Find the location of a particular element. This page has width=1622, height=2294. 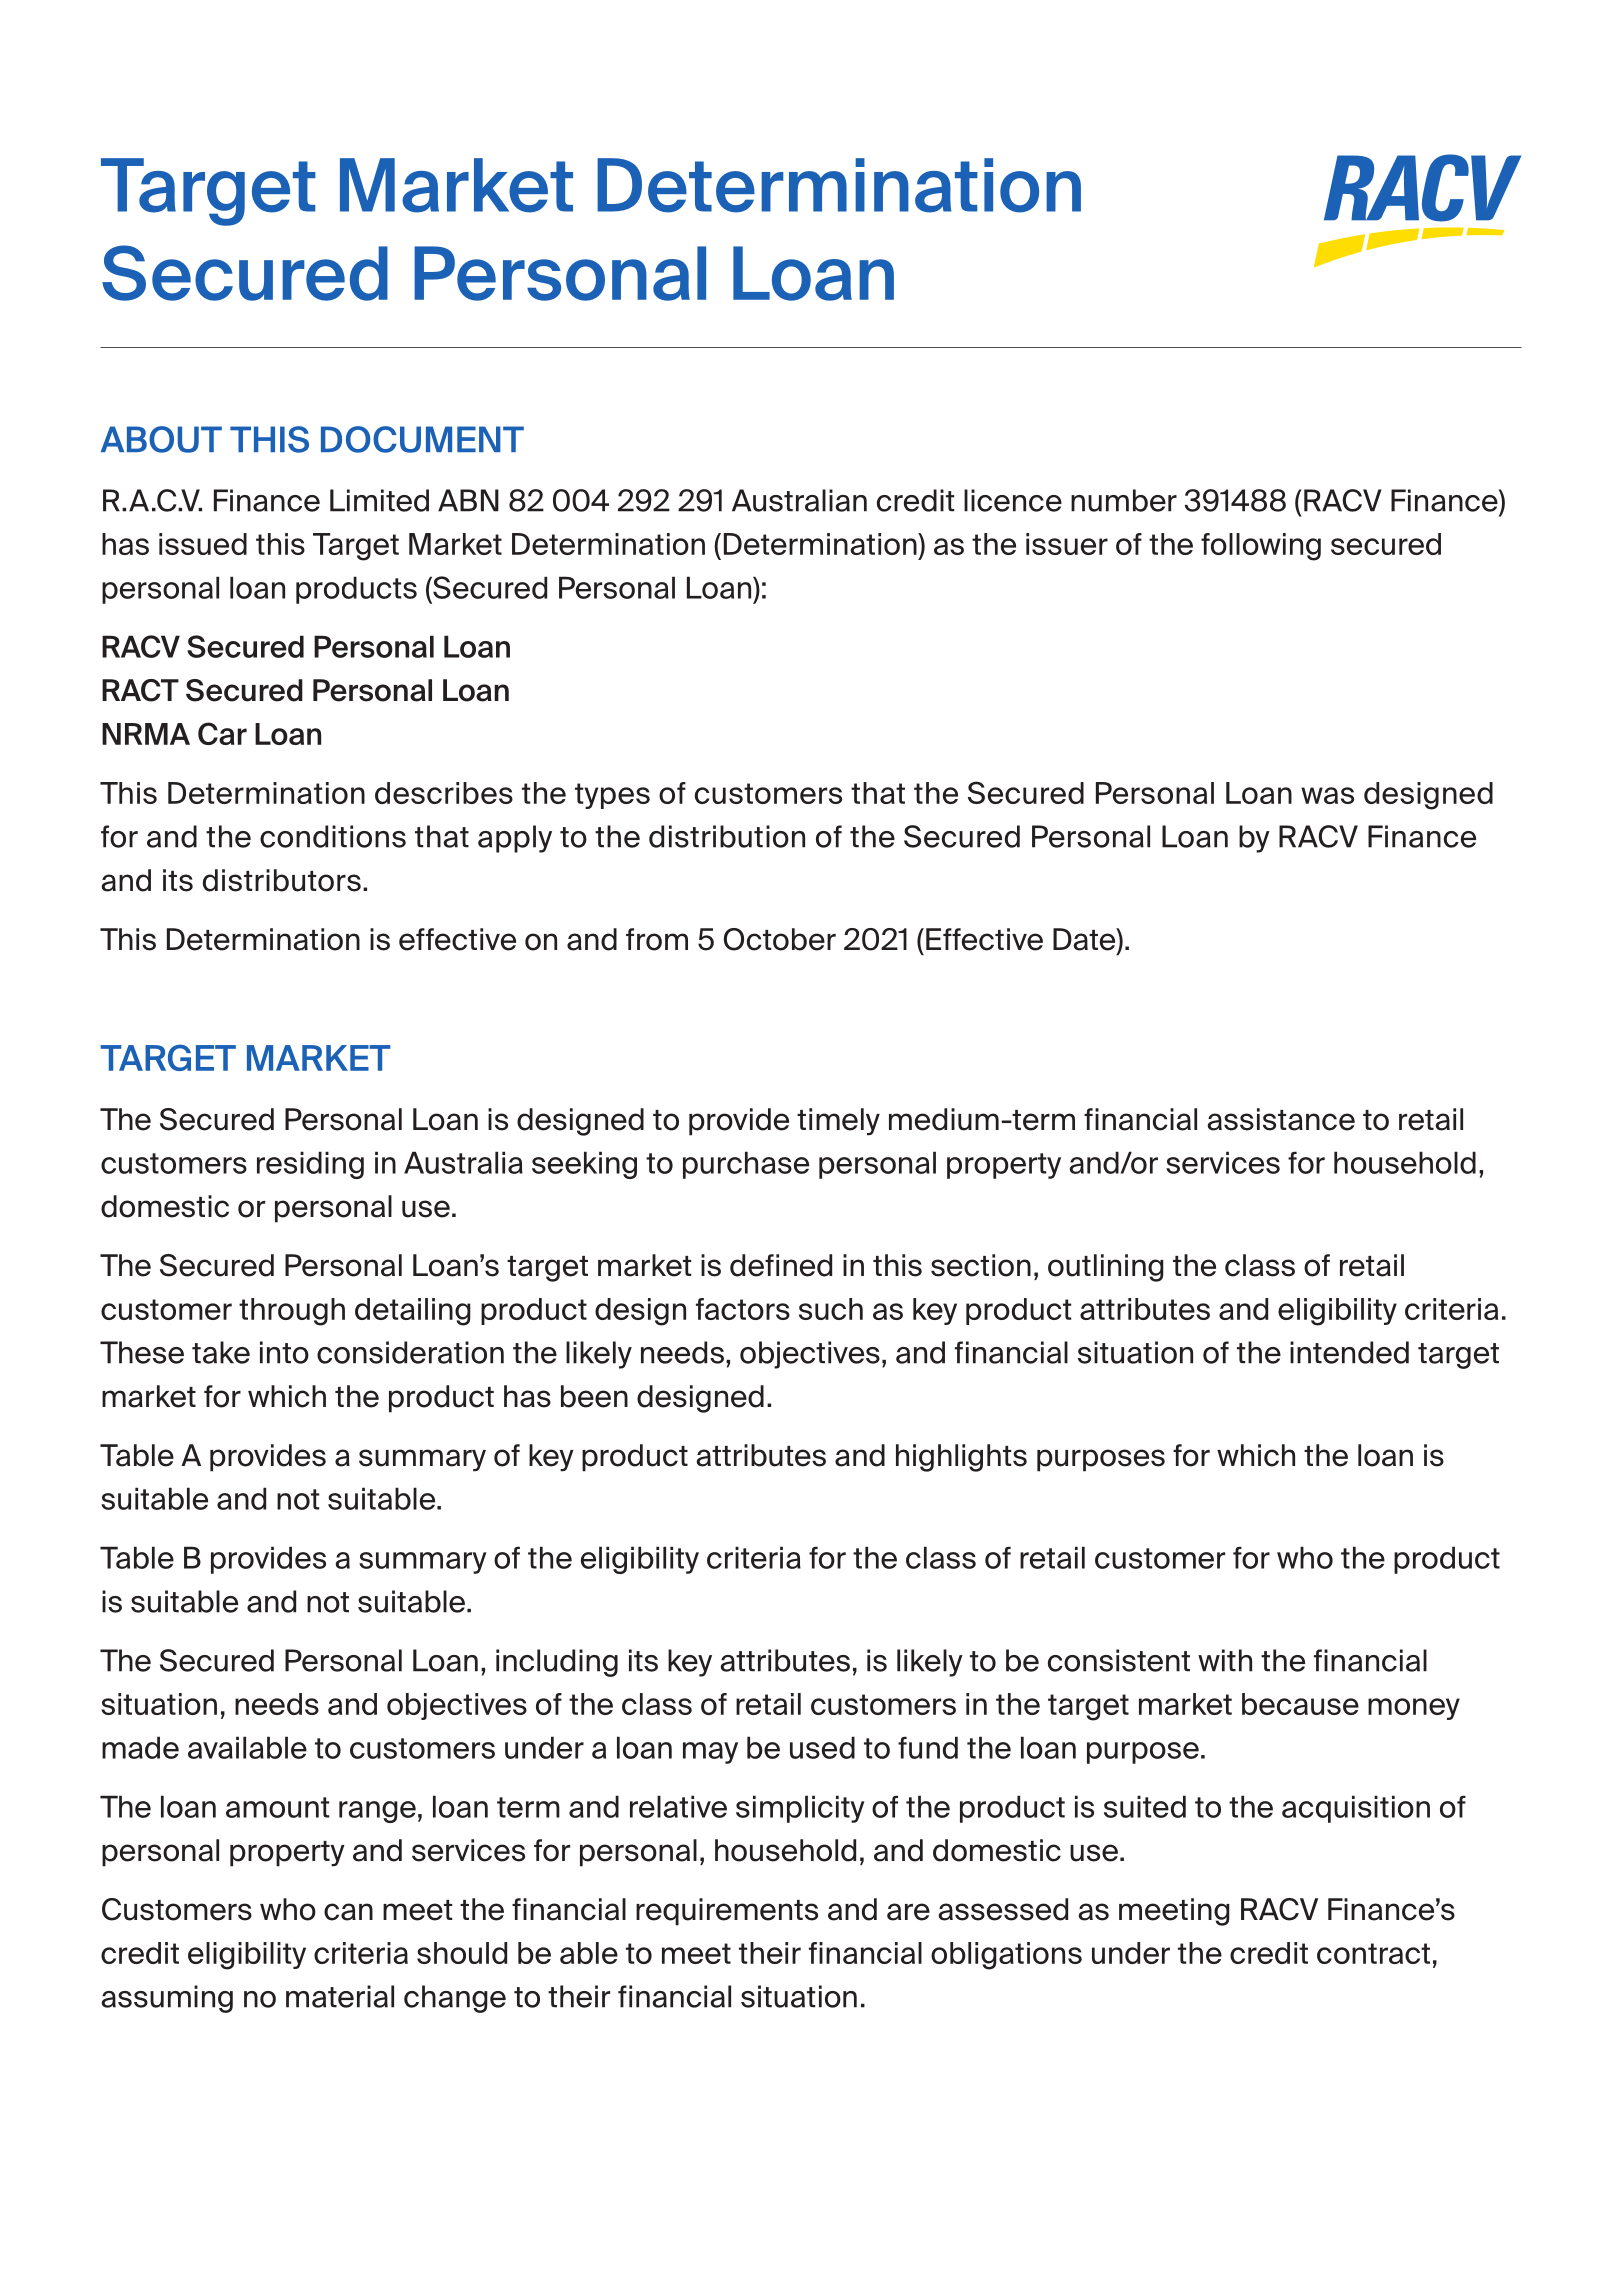

Limited is located at coordinates (379, 500).
